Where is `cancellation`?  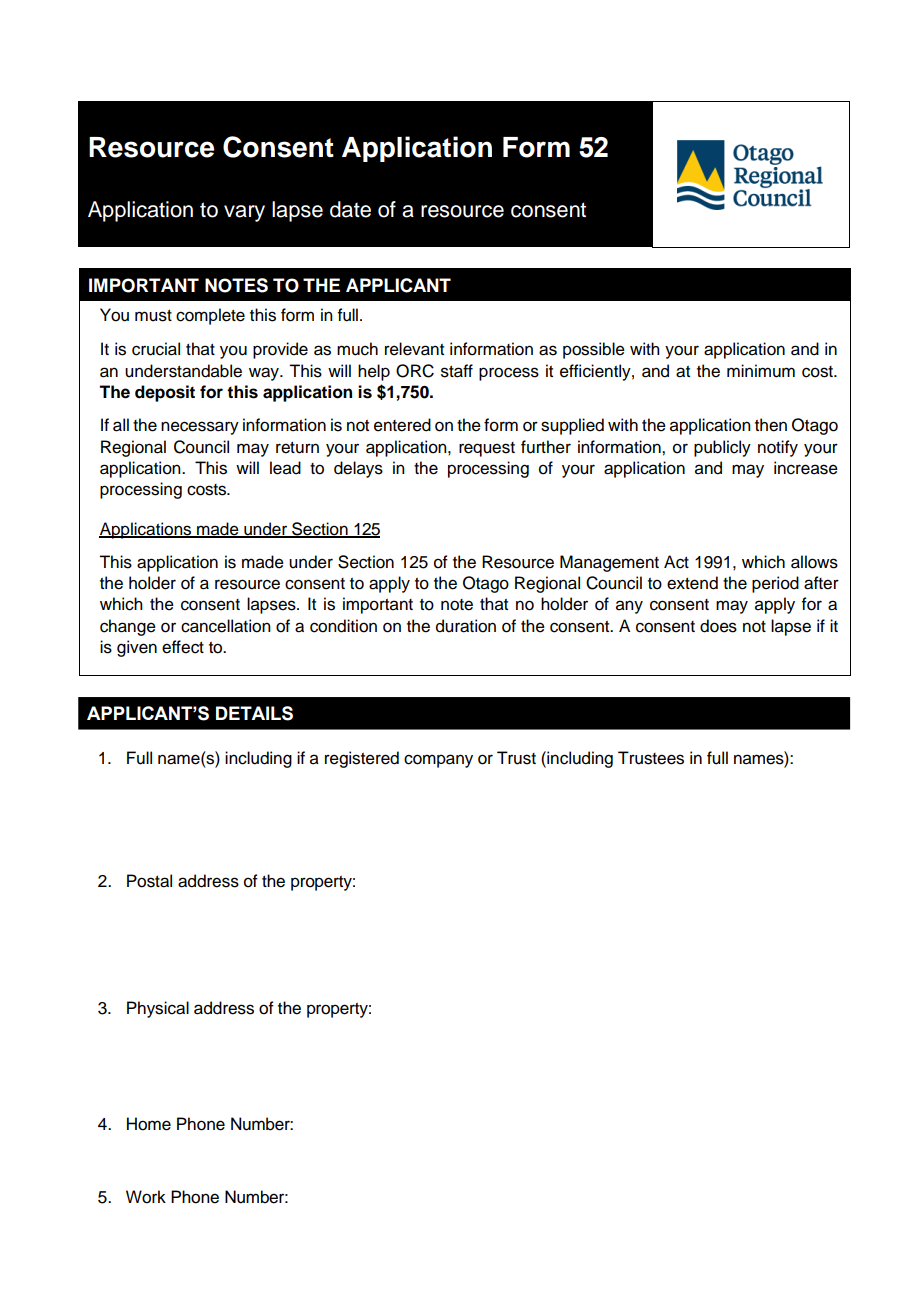 cancellation is located at coordinates (226, 626).
